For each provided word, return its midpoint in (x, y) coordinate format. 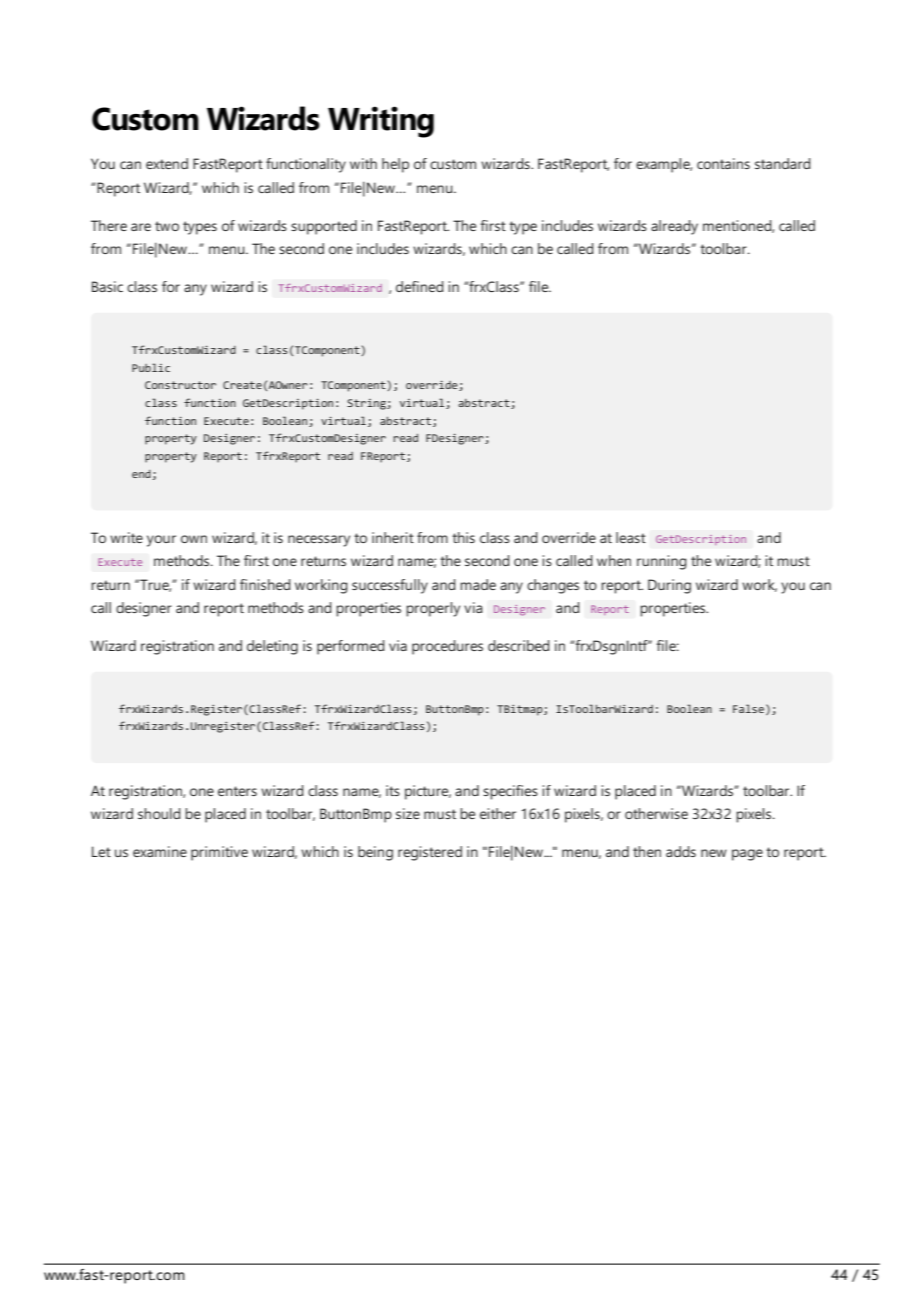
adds (681, 851)
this (463, 537)
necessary (319, 541)
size (408, 813)
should (159, 813)
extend (167, 163)
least (631, 537)
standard (783, 163)
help (395, 165)
